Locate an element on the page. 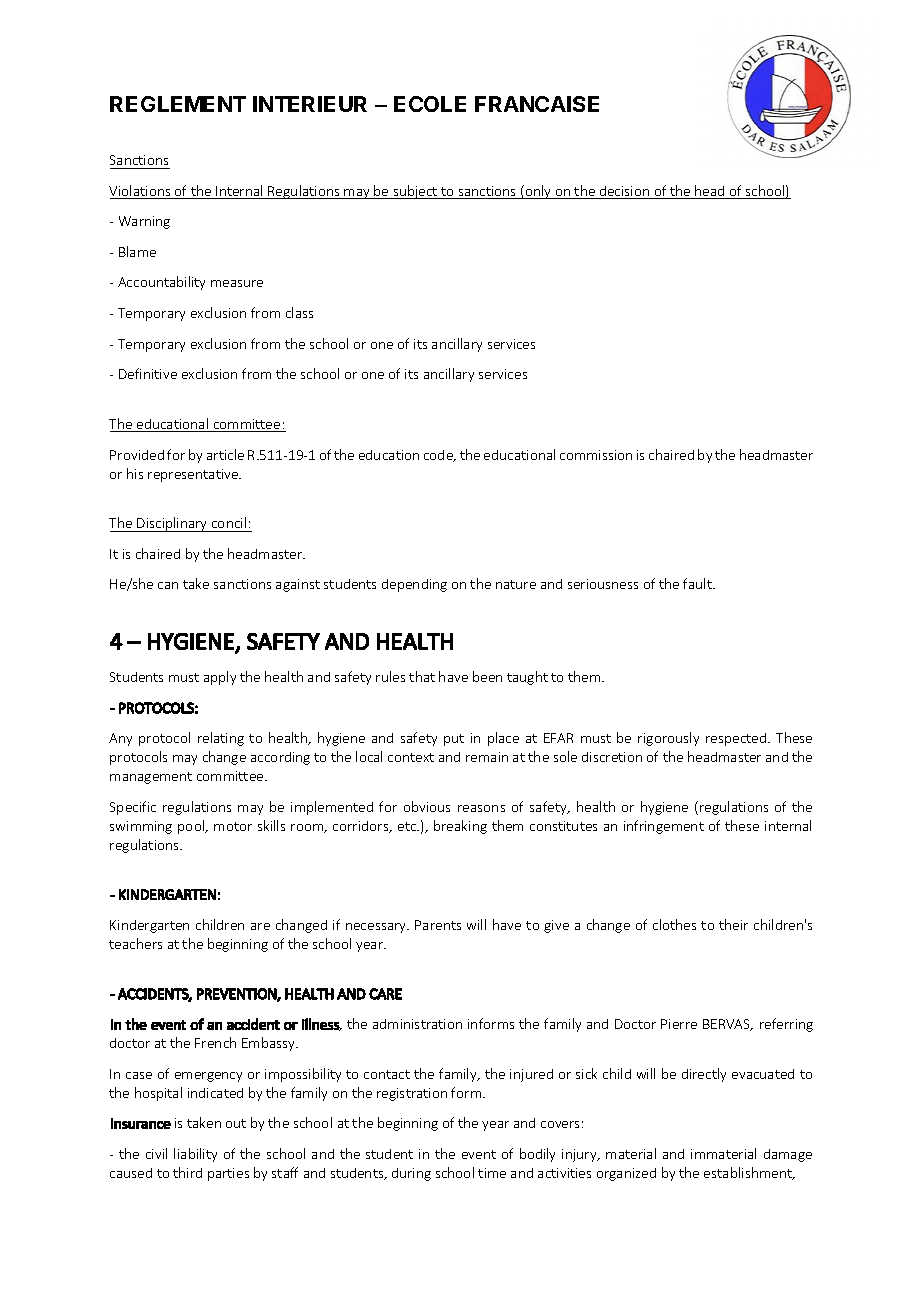 Image resolution: width=924 pixels, height=1308 pixels. ECOLE is located at coordinates (430, 104).
